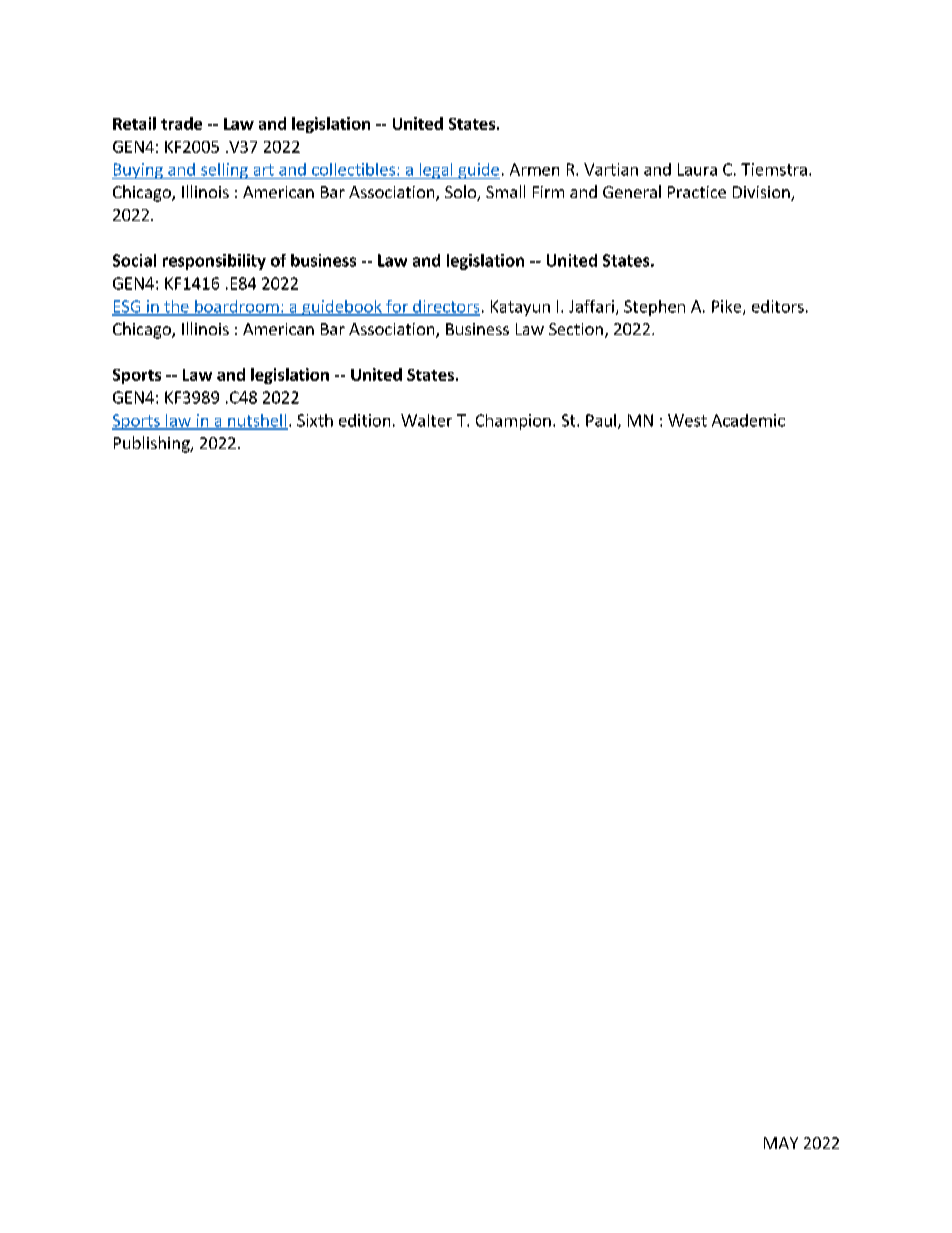 The image size is (952, 1233). Describe the element at coordinates (748, 420) in the image. I see `Academic` at that location.
